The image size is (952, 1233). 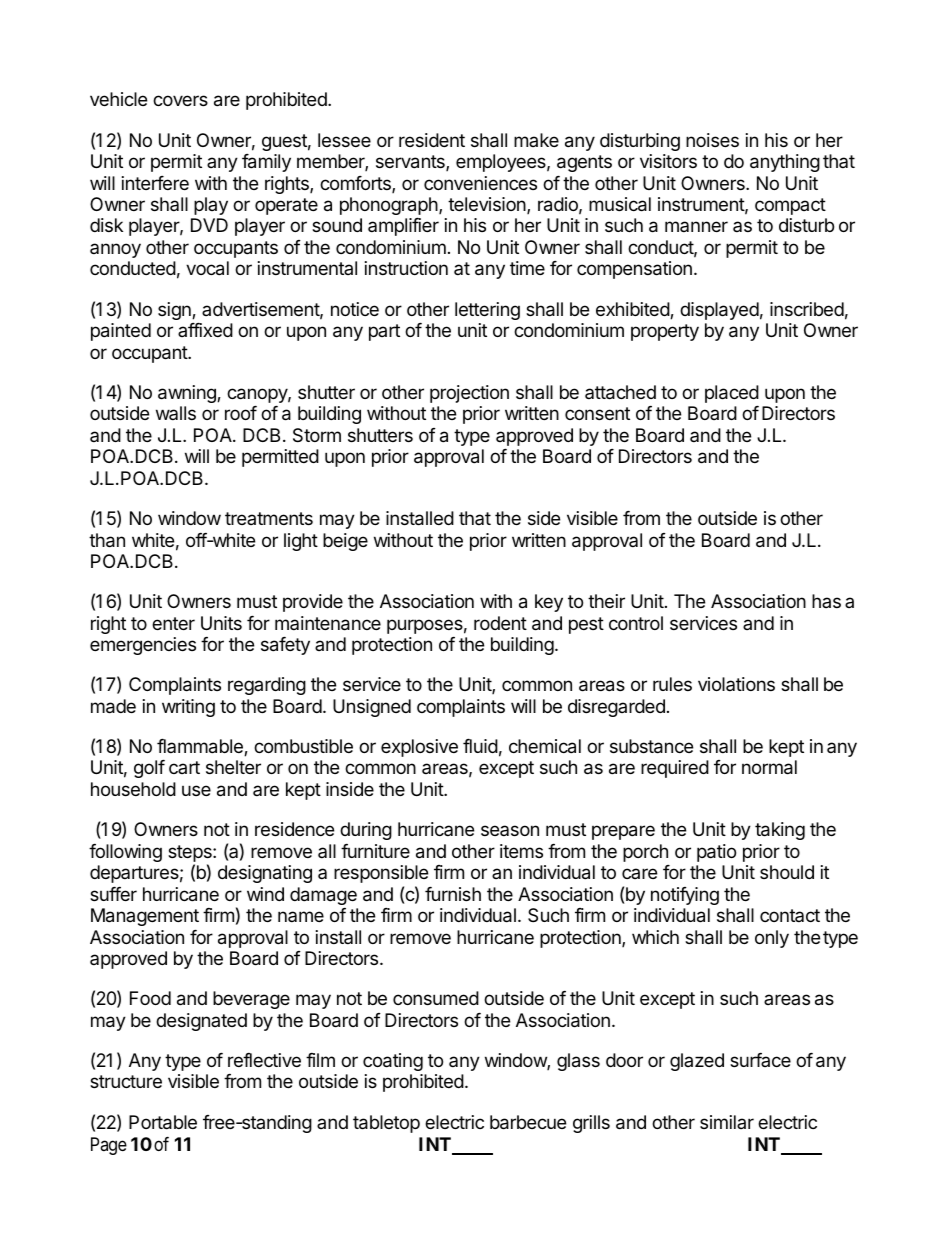 I want to click on similar, so click(x=727, y=1122).
